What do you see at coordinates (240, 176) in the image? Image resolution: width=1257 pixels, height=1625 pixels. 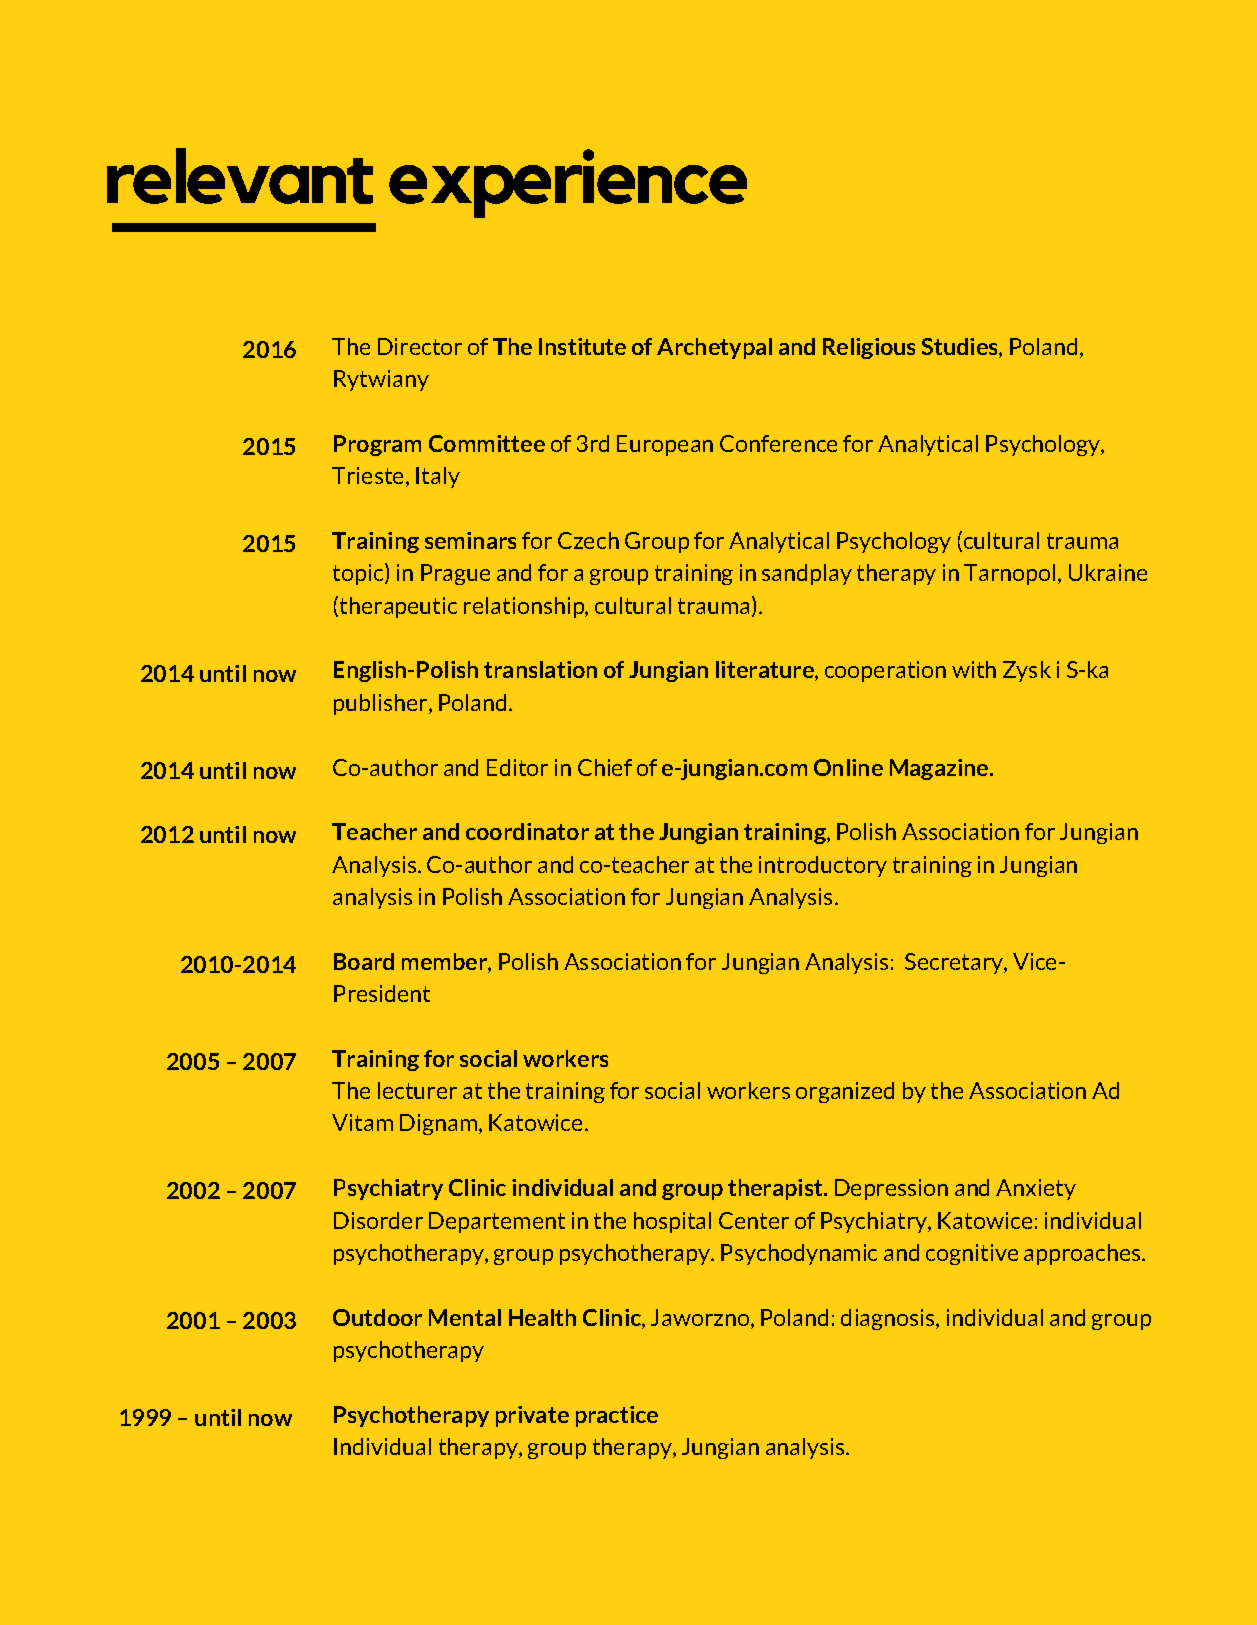 I see `relevant` at bounding box center [240, 176].
